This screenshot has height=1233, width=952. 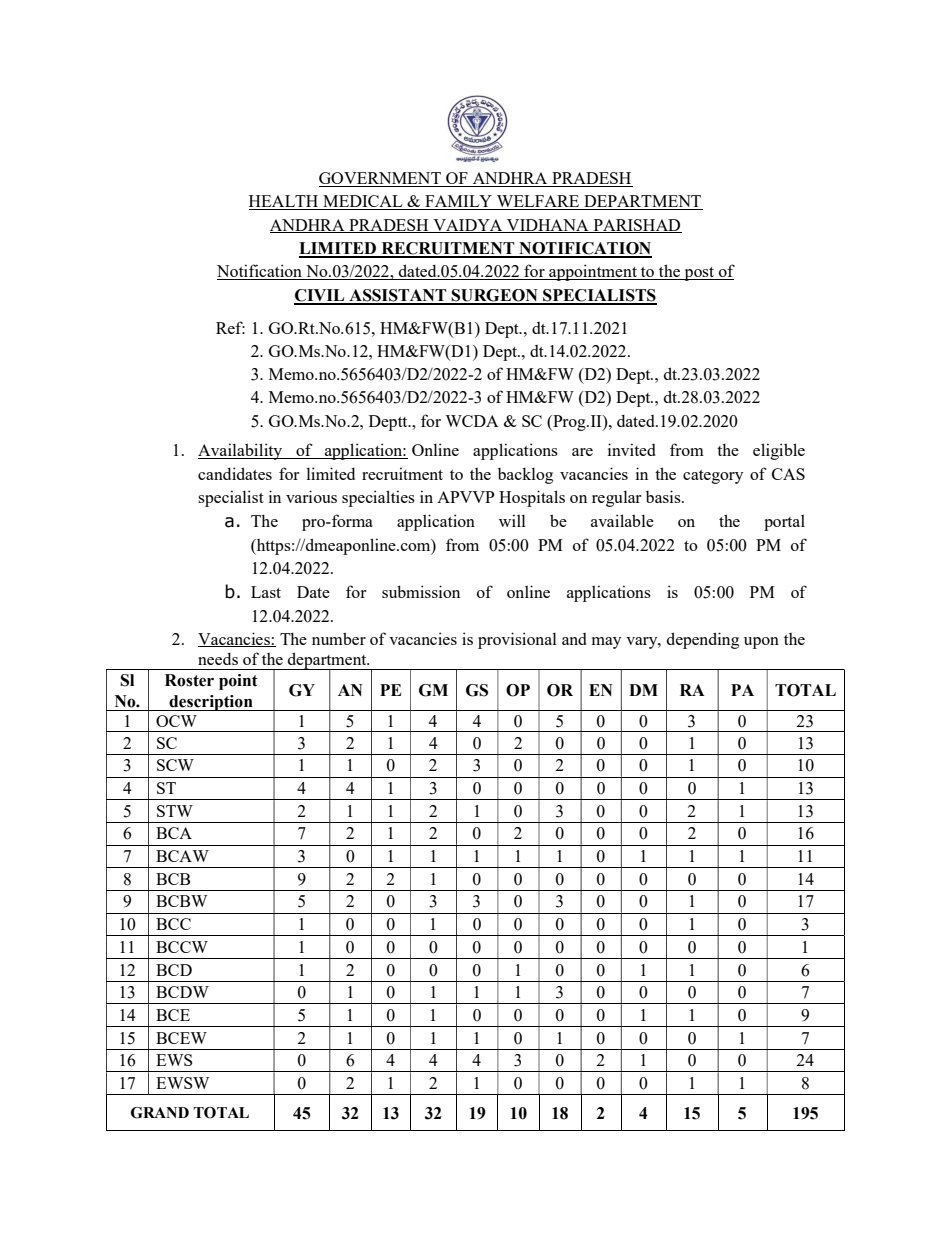 What do you see at coordinates (160, 1113) in the screenshot?
I see `GRAND` at bounding box center [160, 1113].
